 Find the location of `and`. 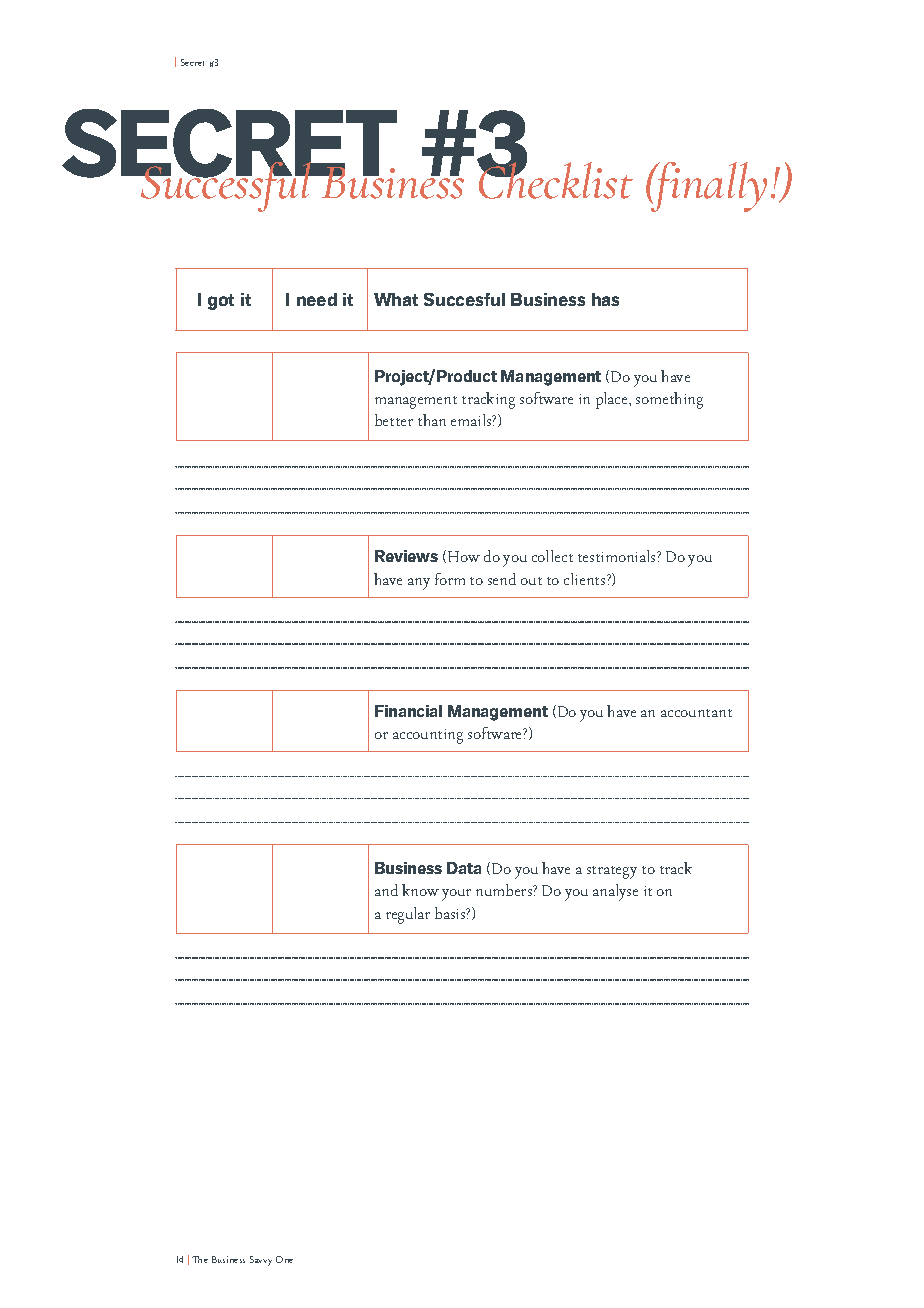

and is located at coordinates (386, 890).
